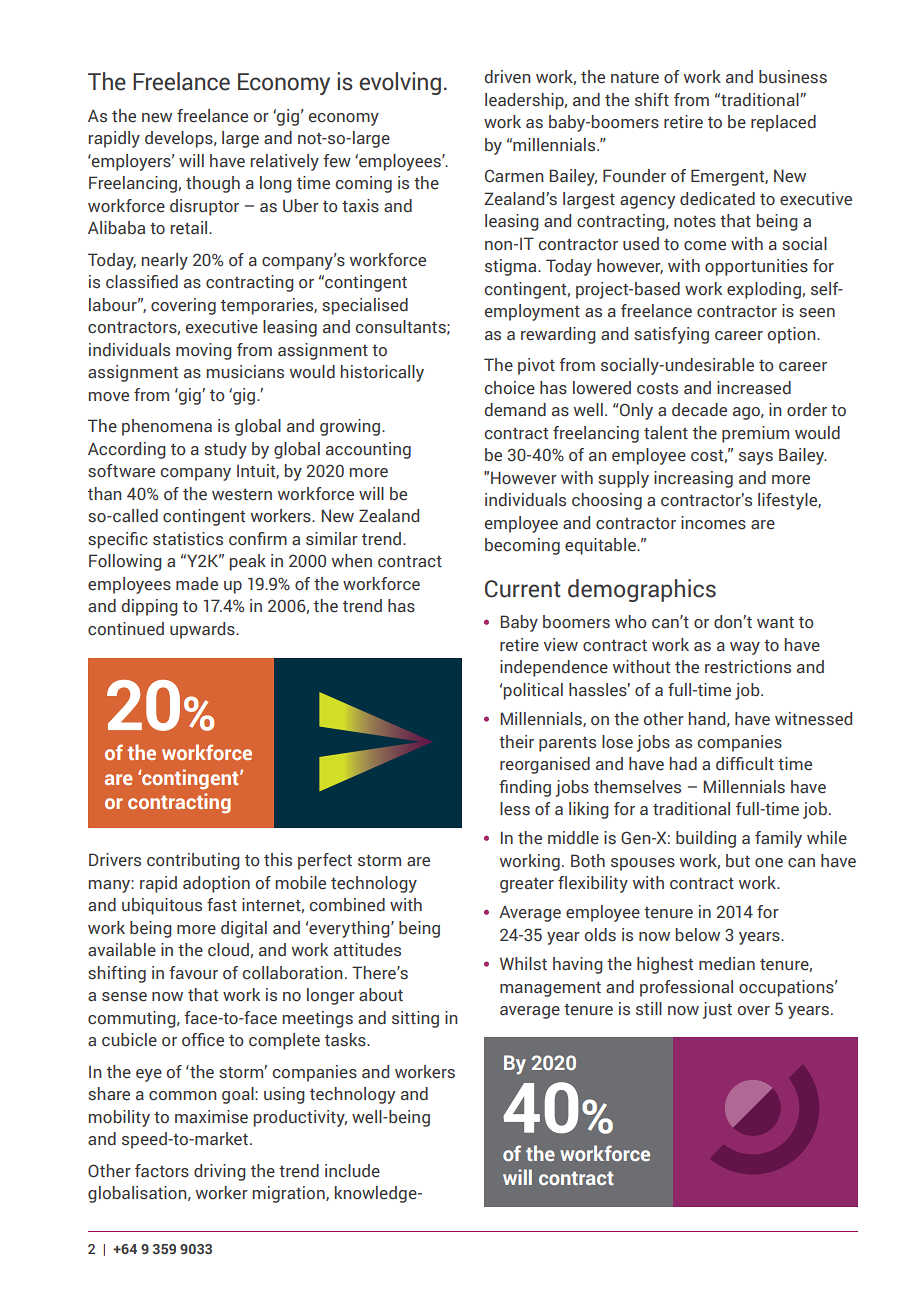 Image resolution: width=924 pixels, height=1308 pixels. What do you see at coordinates (203, 630) in the screenshot?
I see `upwards` at bounding box center [203, 630].
